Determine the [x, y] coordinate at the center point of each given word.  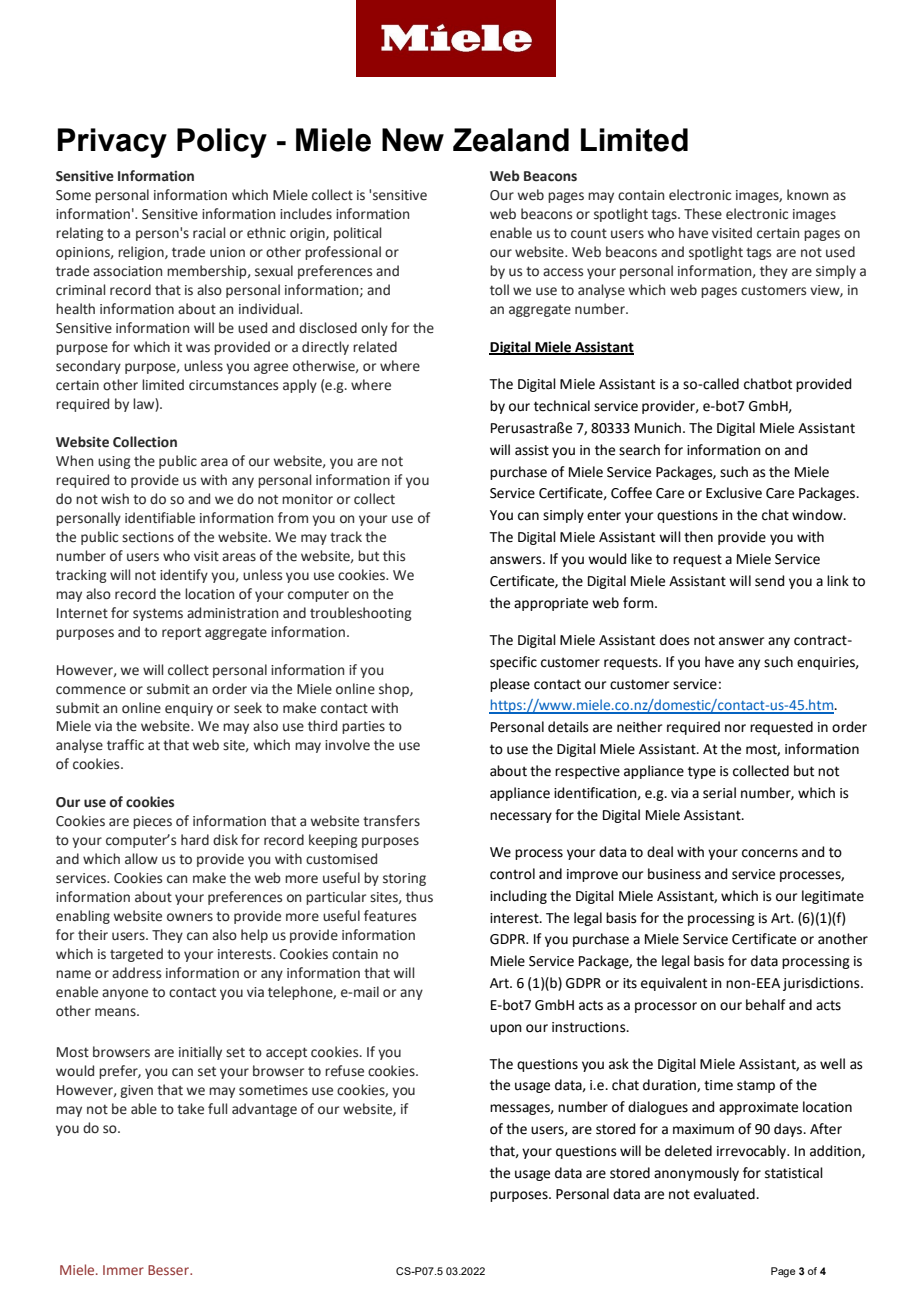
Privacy [112, 143]
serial [719, 793]
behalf [765, 1005]
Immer [123, 1270]
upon [506, 1029]
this [394, 556]
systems [158, 614]
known [807, 195]
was [198, 348]
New [413, 140]
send [769, 581]
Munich [658, 428]
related [375, 347]
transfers [391, 821]
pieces [152, 822]
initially [200, 1053]
